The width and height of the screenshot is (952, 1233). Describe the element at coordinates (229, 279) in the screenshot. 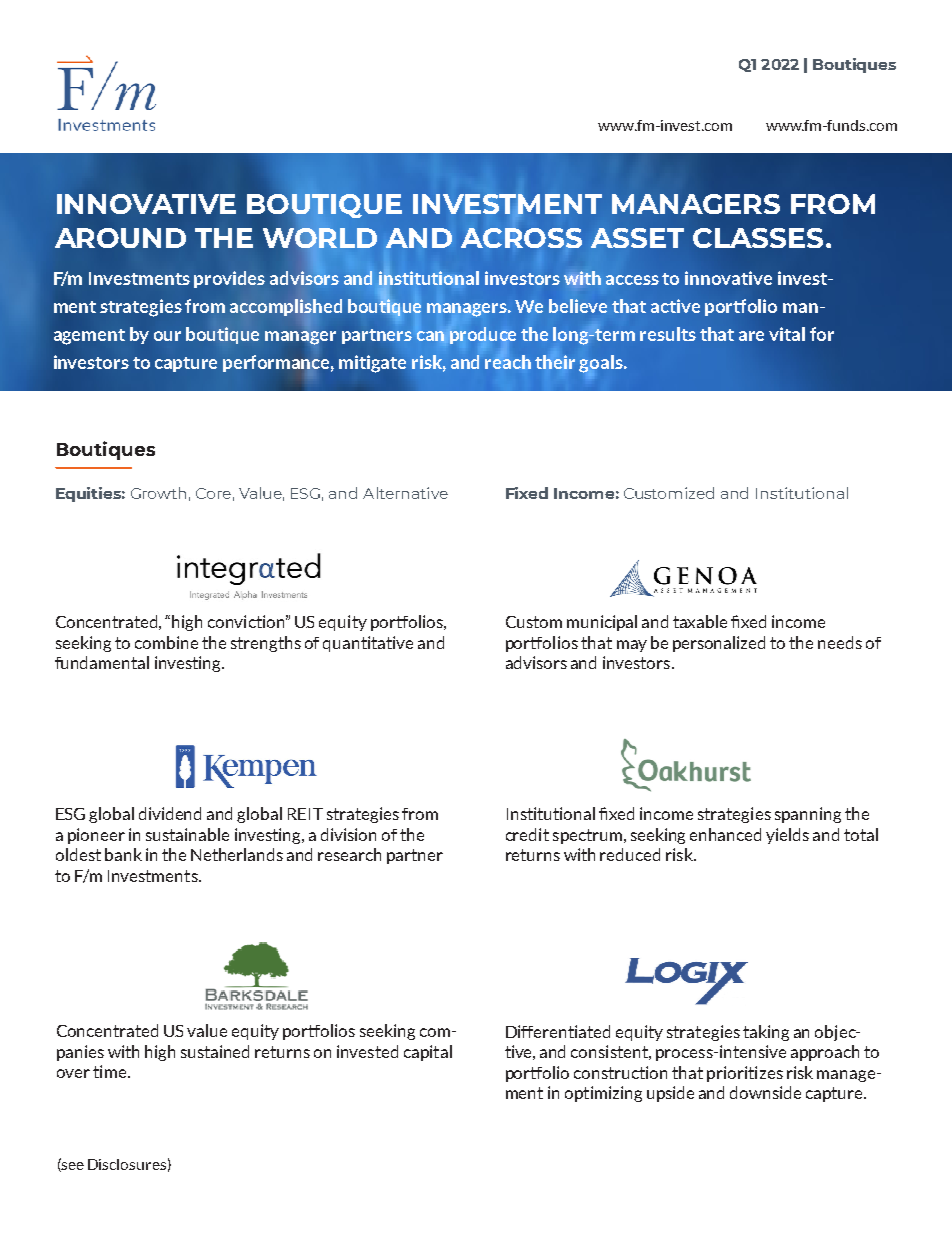

I see `provides` at that location.
